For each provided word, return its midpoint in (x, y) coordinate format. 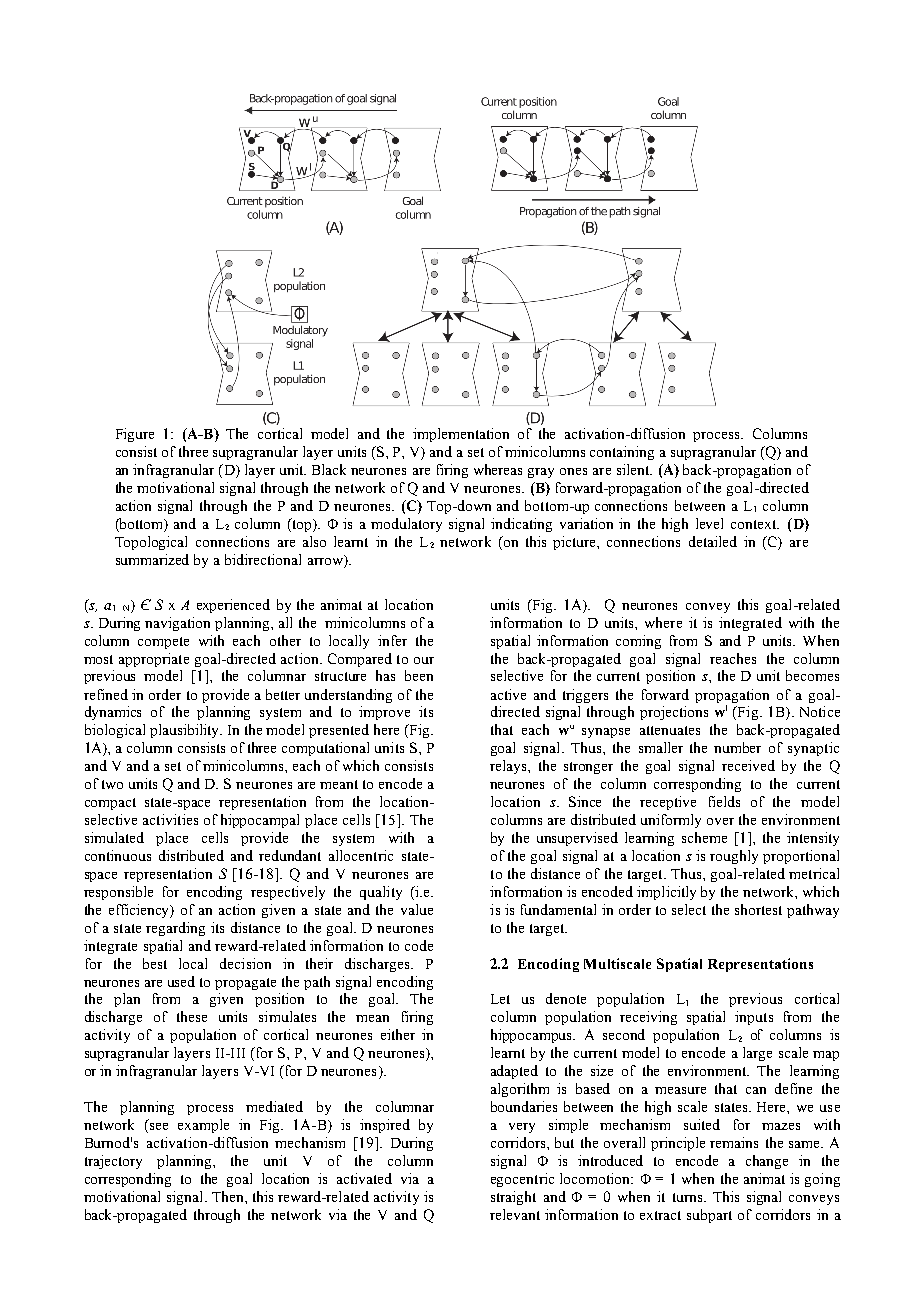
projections (674, 713)
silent (634, 469)
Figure (135, 435)
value (417, 909)
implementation (461, 435)
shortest (758, 909)
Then (229, 1196)
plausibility (186, 731)
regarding (175, 929)
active (508, 694)
